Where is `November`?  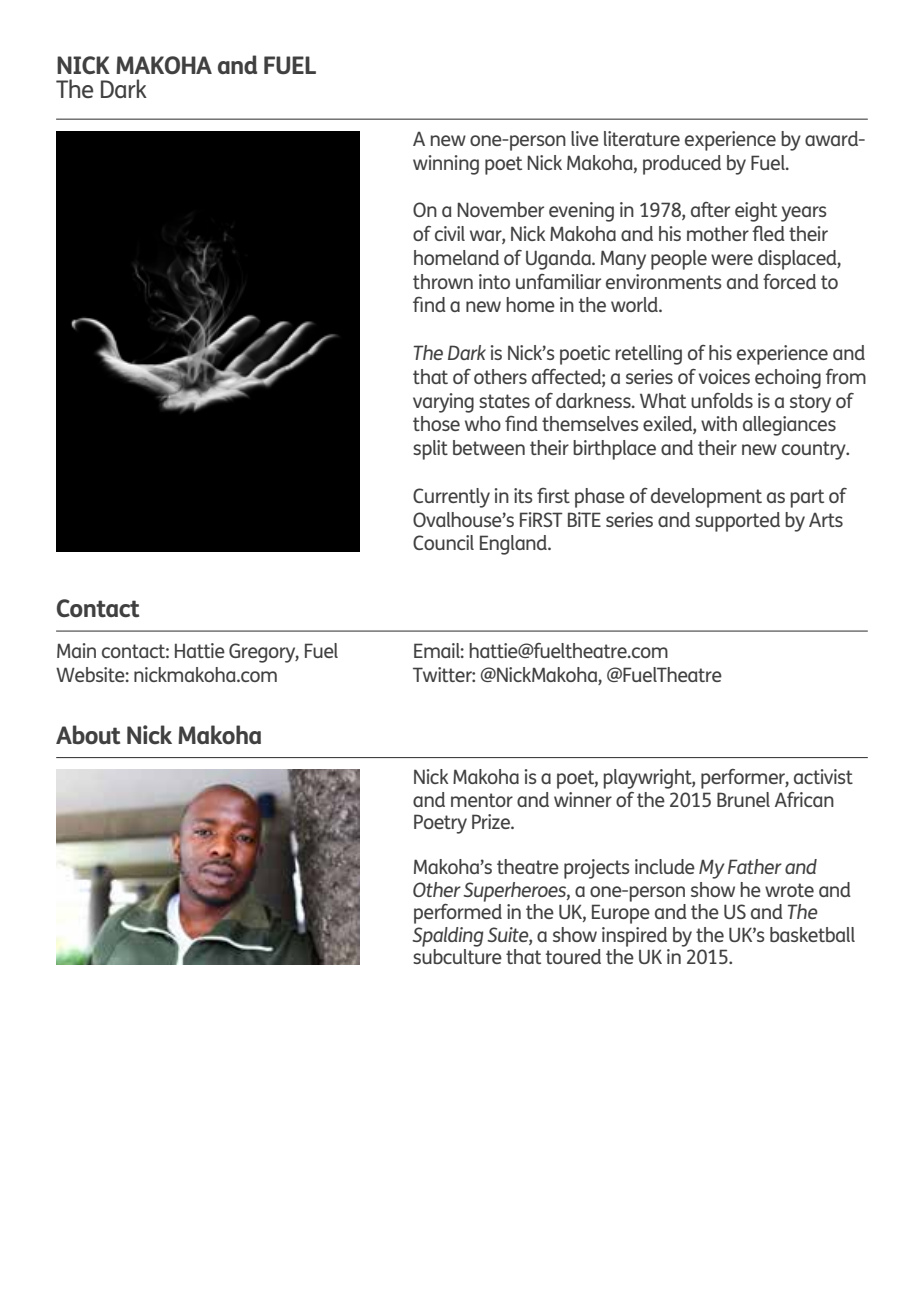
November is located at coordinates (500, 209).
